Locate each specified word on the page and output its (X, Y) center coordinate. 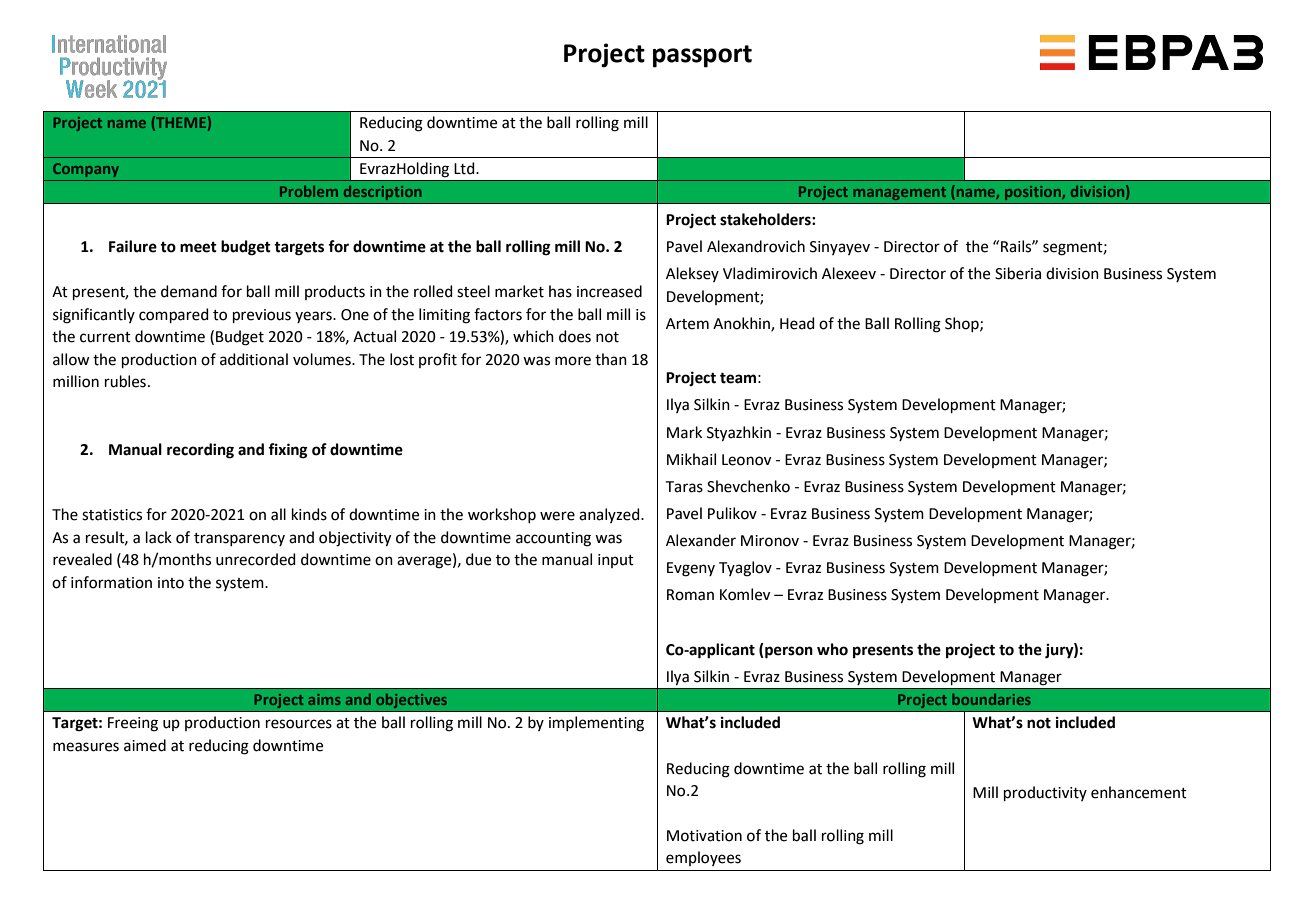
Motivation (704, 836)
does (575, 336)
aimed (145, 745)
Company (86, 170)
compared (174, 315)
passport (702, 56)
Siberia (1018, 273)
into (171, 583)
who (832, 649)
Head (797, 323)
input (616, 561)
